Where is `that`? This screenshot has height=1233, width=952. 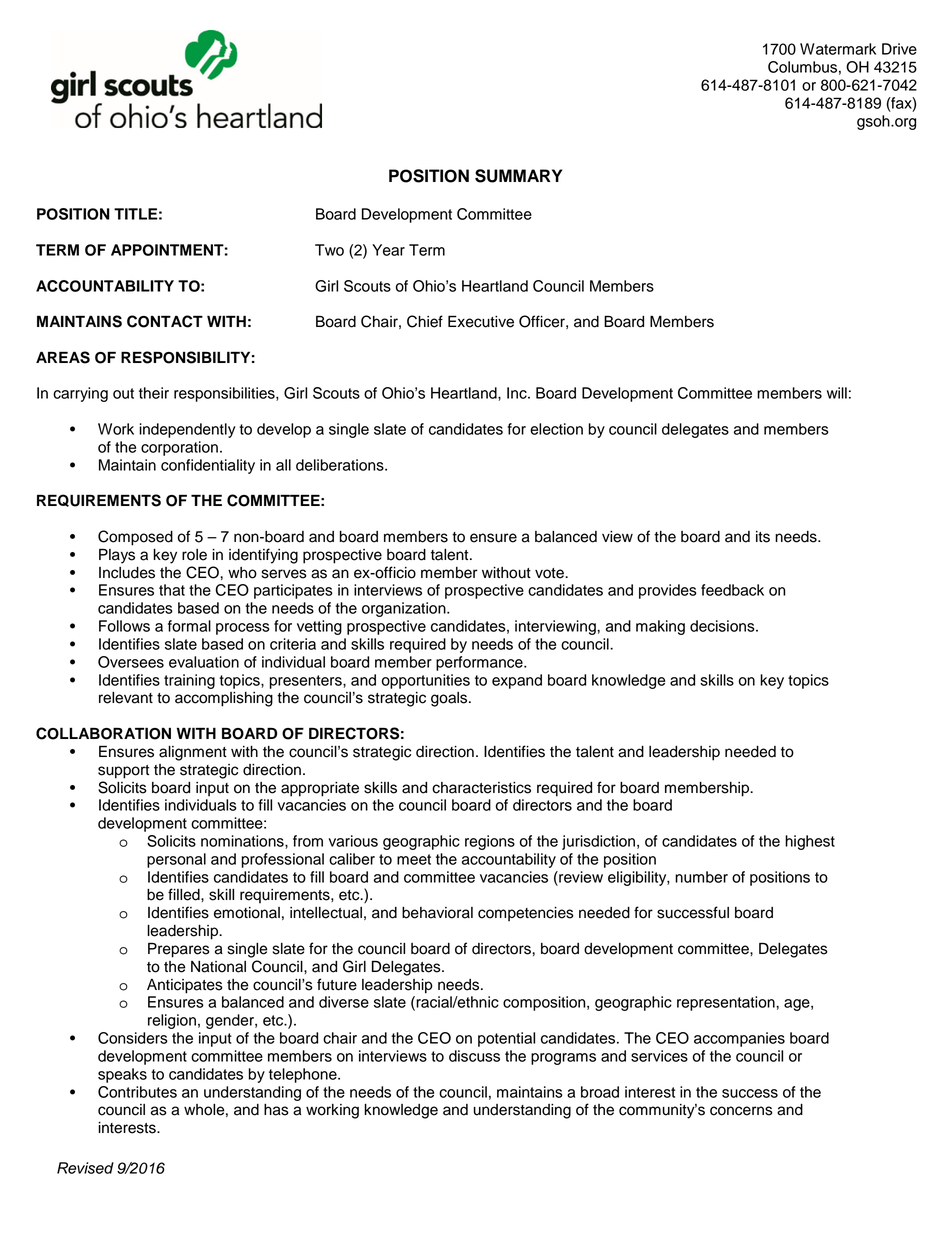
that is located at coordinates (172, 590).
